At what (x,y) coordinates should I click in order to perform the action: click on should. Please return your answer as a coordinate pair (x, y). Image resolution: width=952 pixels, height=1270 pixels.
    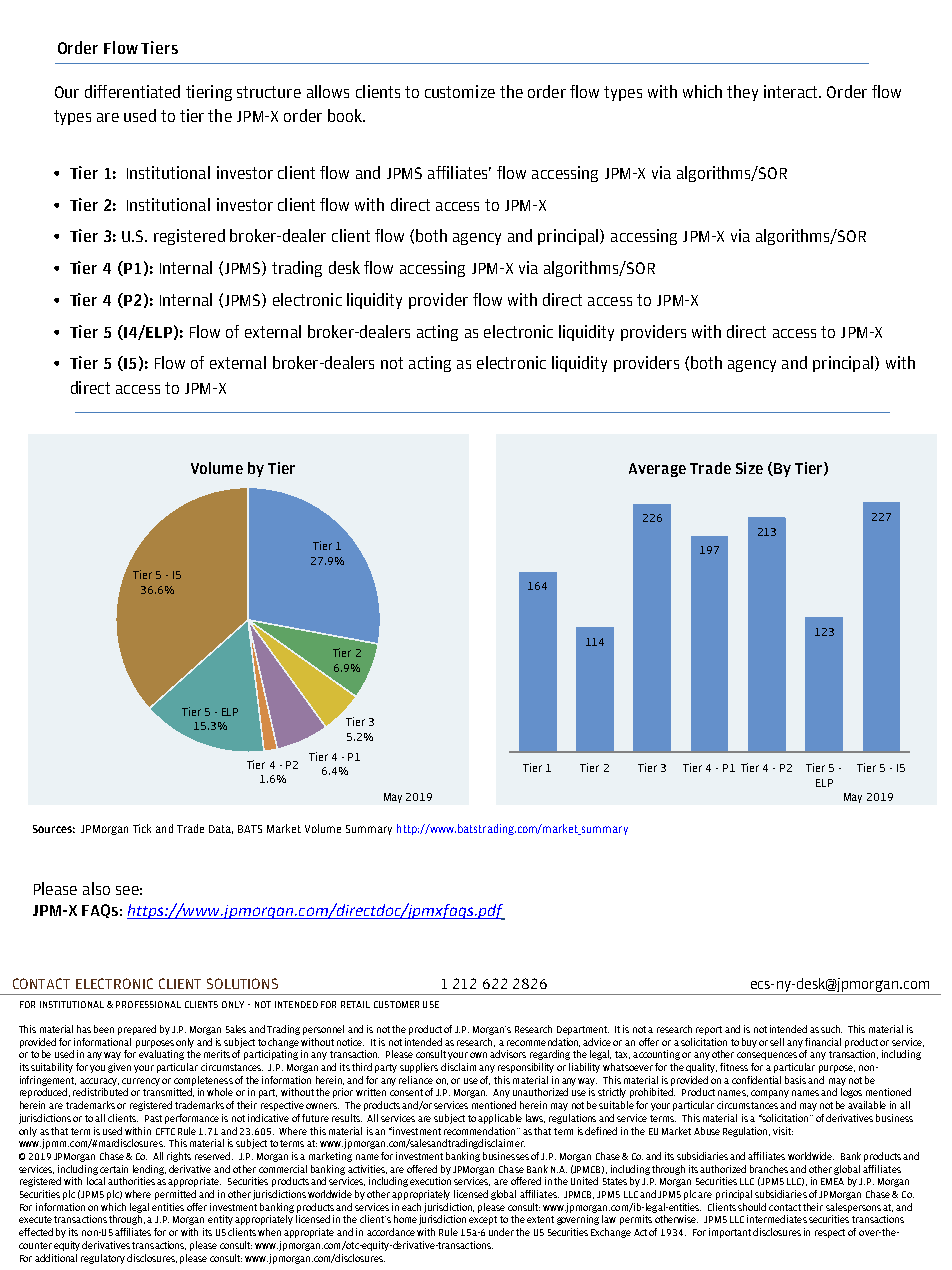
    Looking at the image, I should click on (752, 1207).
